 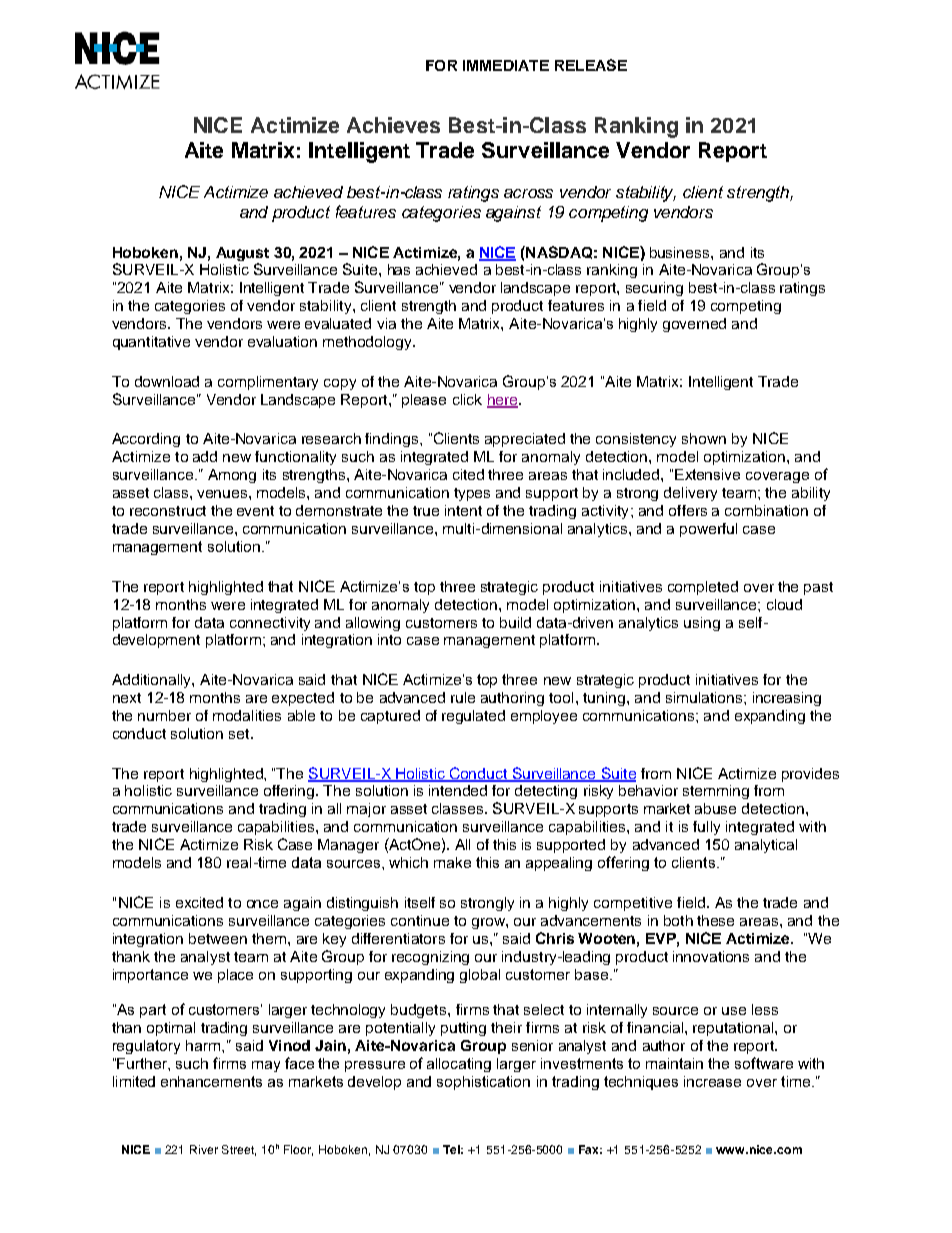 What do you see at coordinates (204, 1149) in the screenshot?
I see `River` at bounding box center [204, 1149].
